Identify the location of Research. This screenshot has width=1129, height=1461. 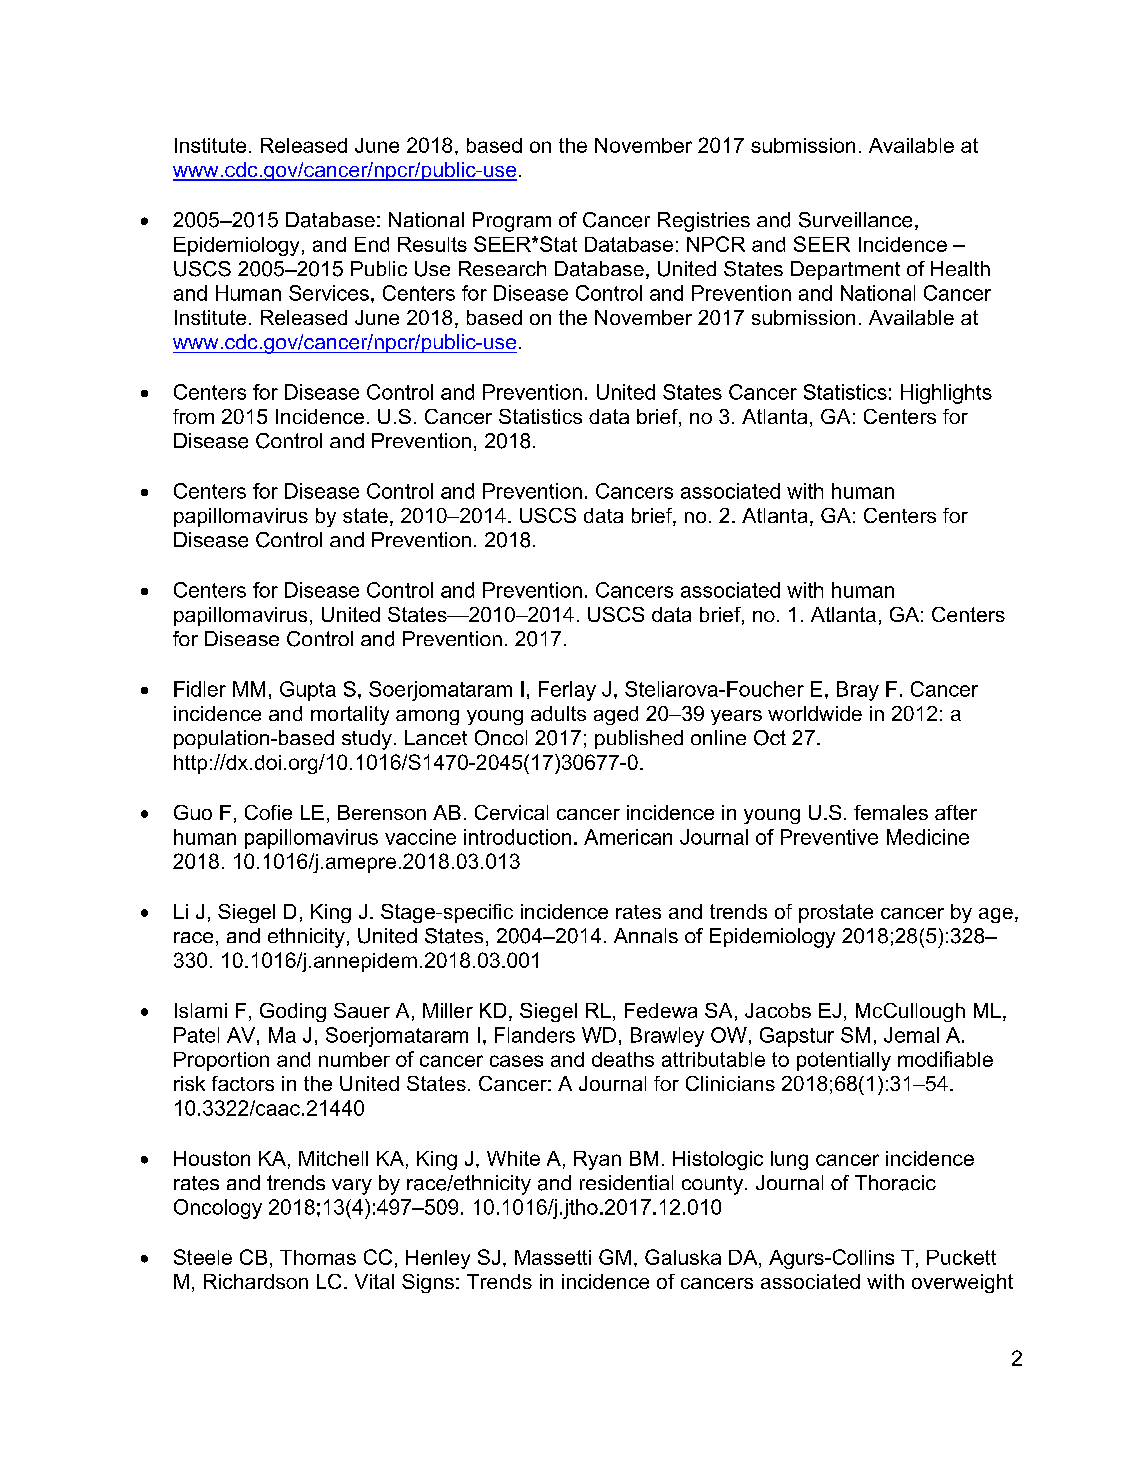
(502, 268).
